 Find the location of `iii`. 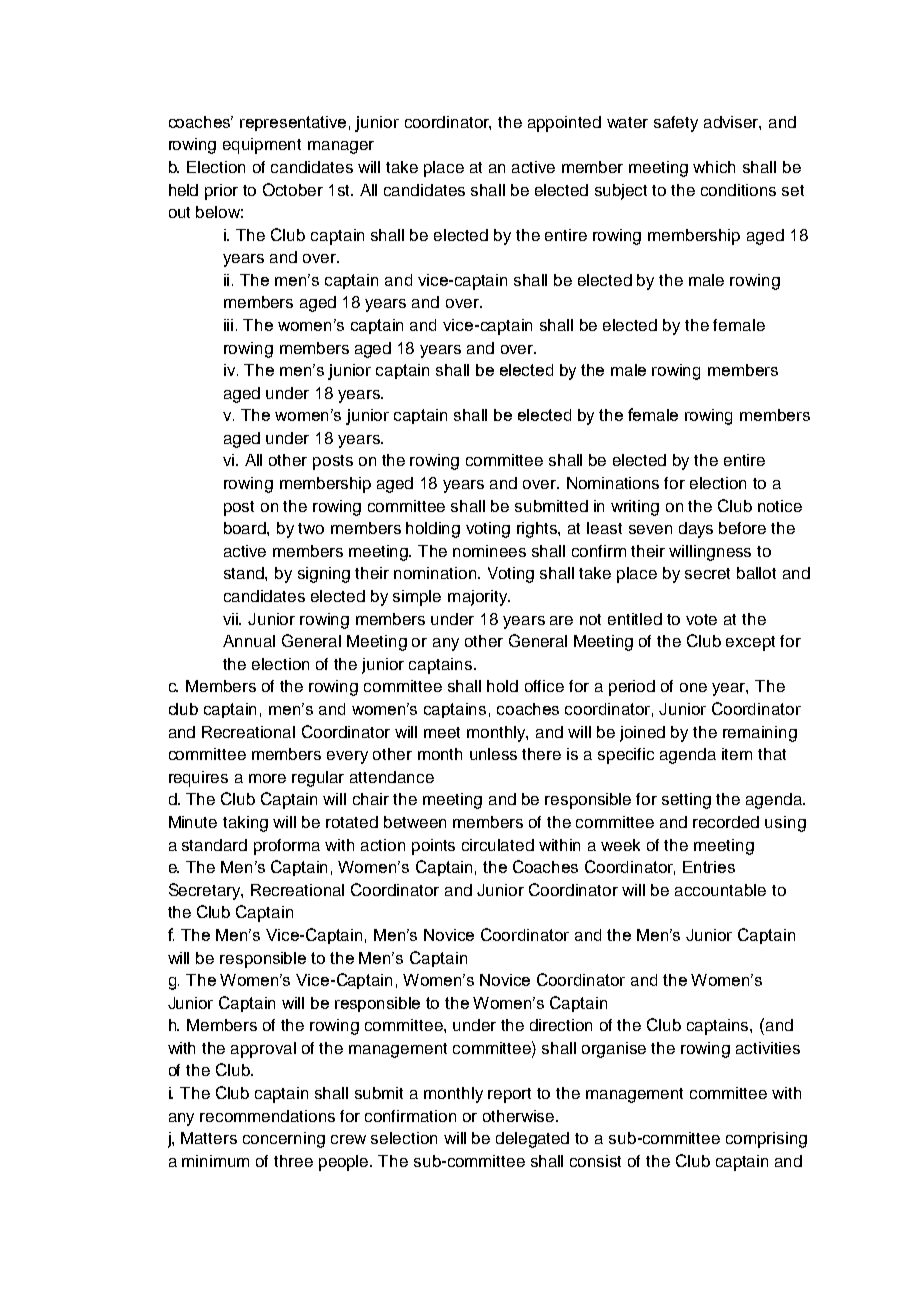

iii is located at coordinates (228, 325).
